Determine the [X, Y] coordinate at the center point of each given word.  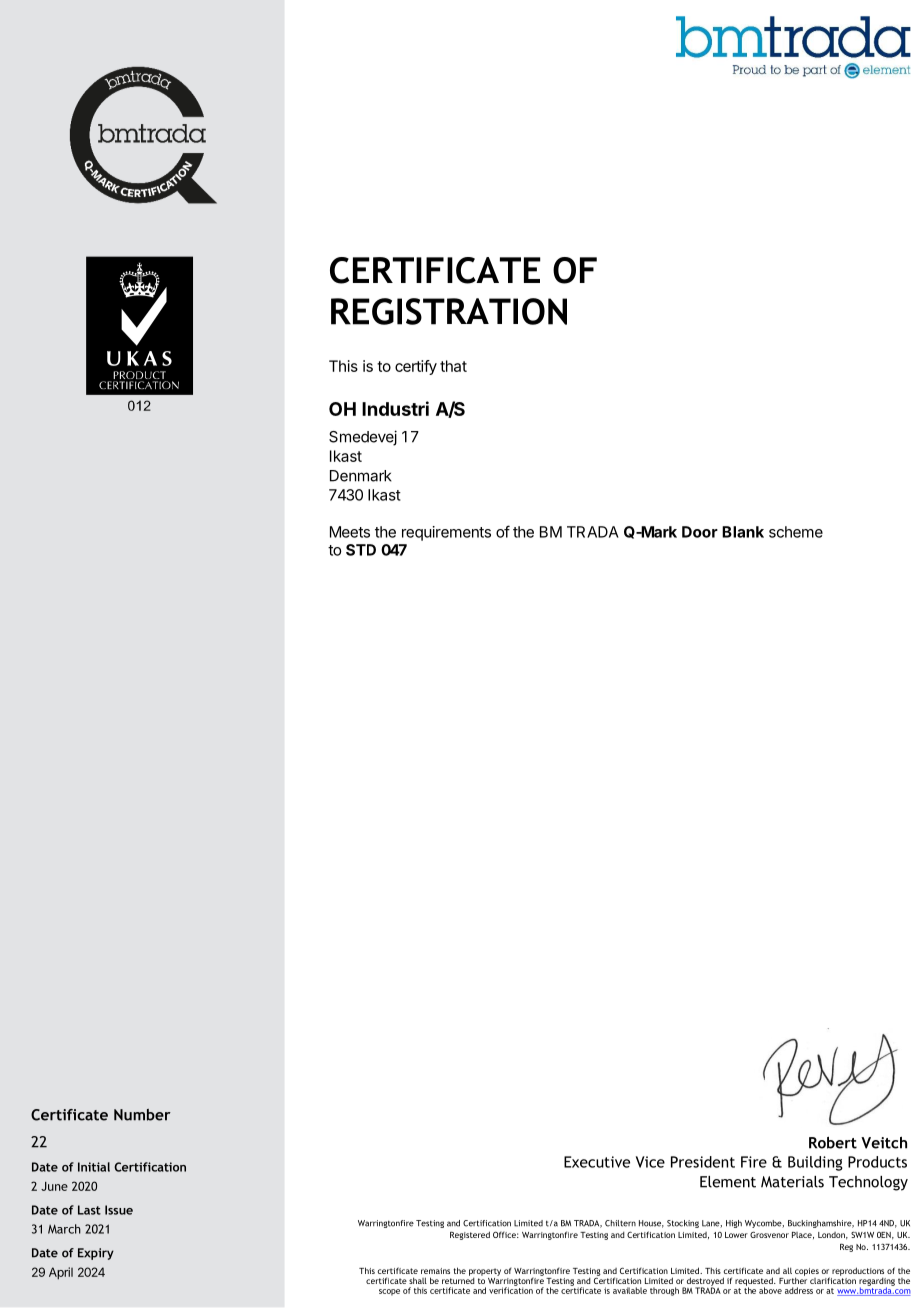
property [485, 1273]
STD [361, 550]
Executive [597, 1162]
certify [416, 367]
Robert [833, 1143]
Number [142, 1115]
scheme [796, 532]
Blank [743, 532]
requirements [446, 533]
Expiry [96, 1254]
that [453, 366]
